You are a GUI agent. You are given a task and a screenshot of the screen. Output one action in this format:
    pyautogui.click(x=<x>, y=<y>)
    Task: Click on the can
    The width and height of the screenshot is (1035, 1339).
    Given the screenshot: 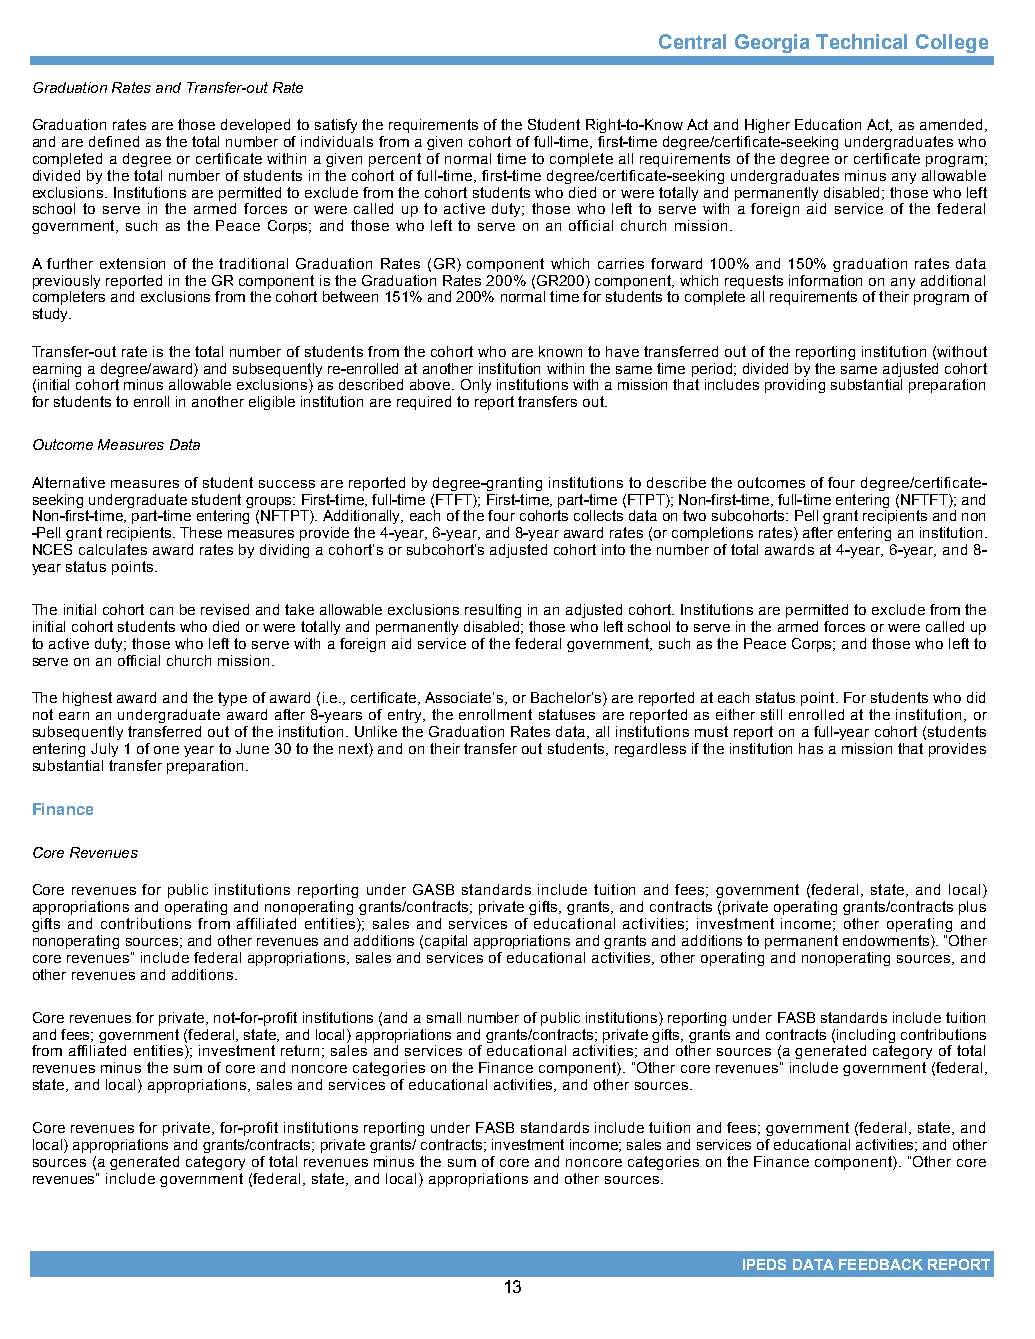 What is the action you would take?
    pyautogui.click(x=161, y=611)
